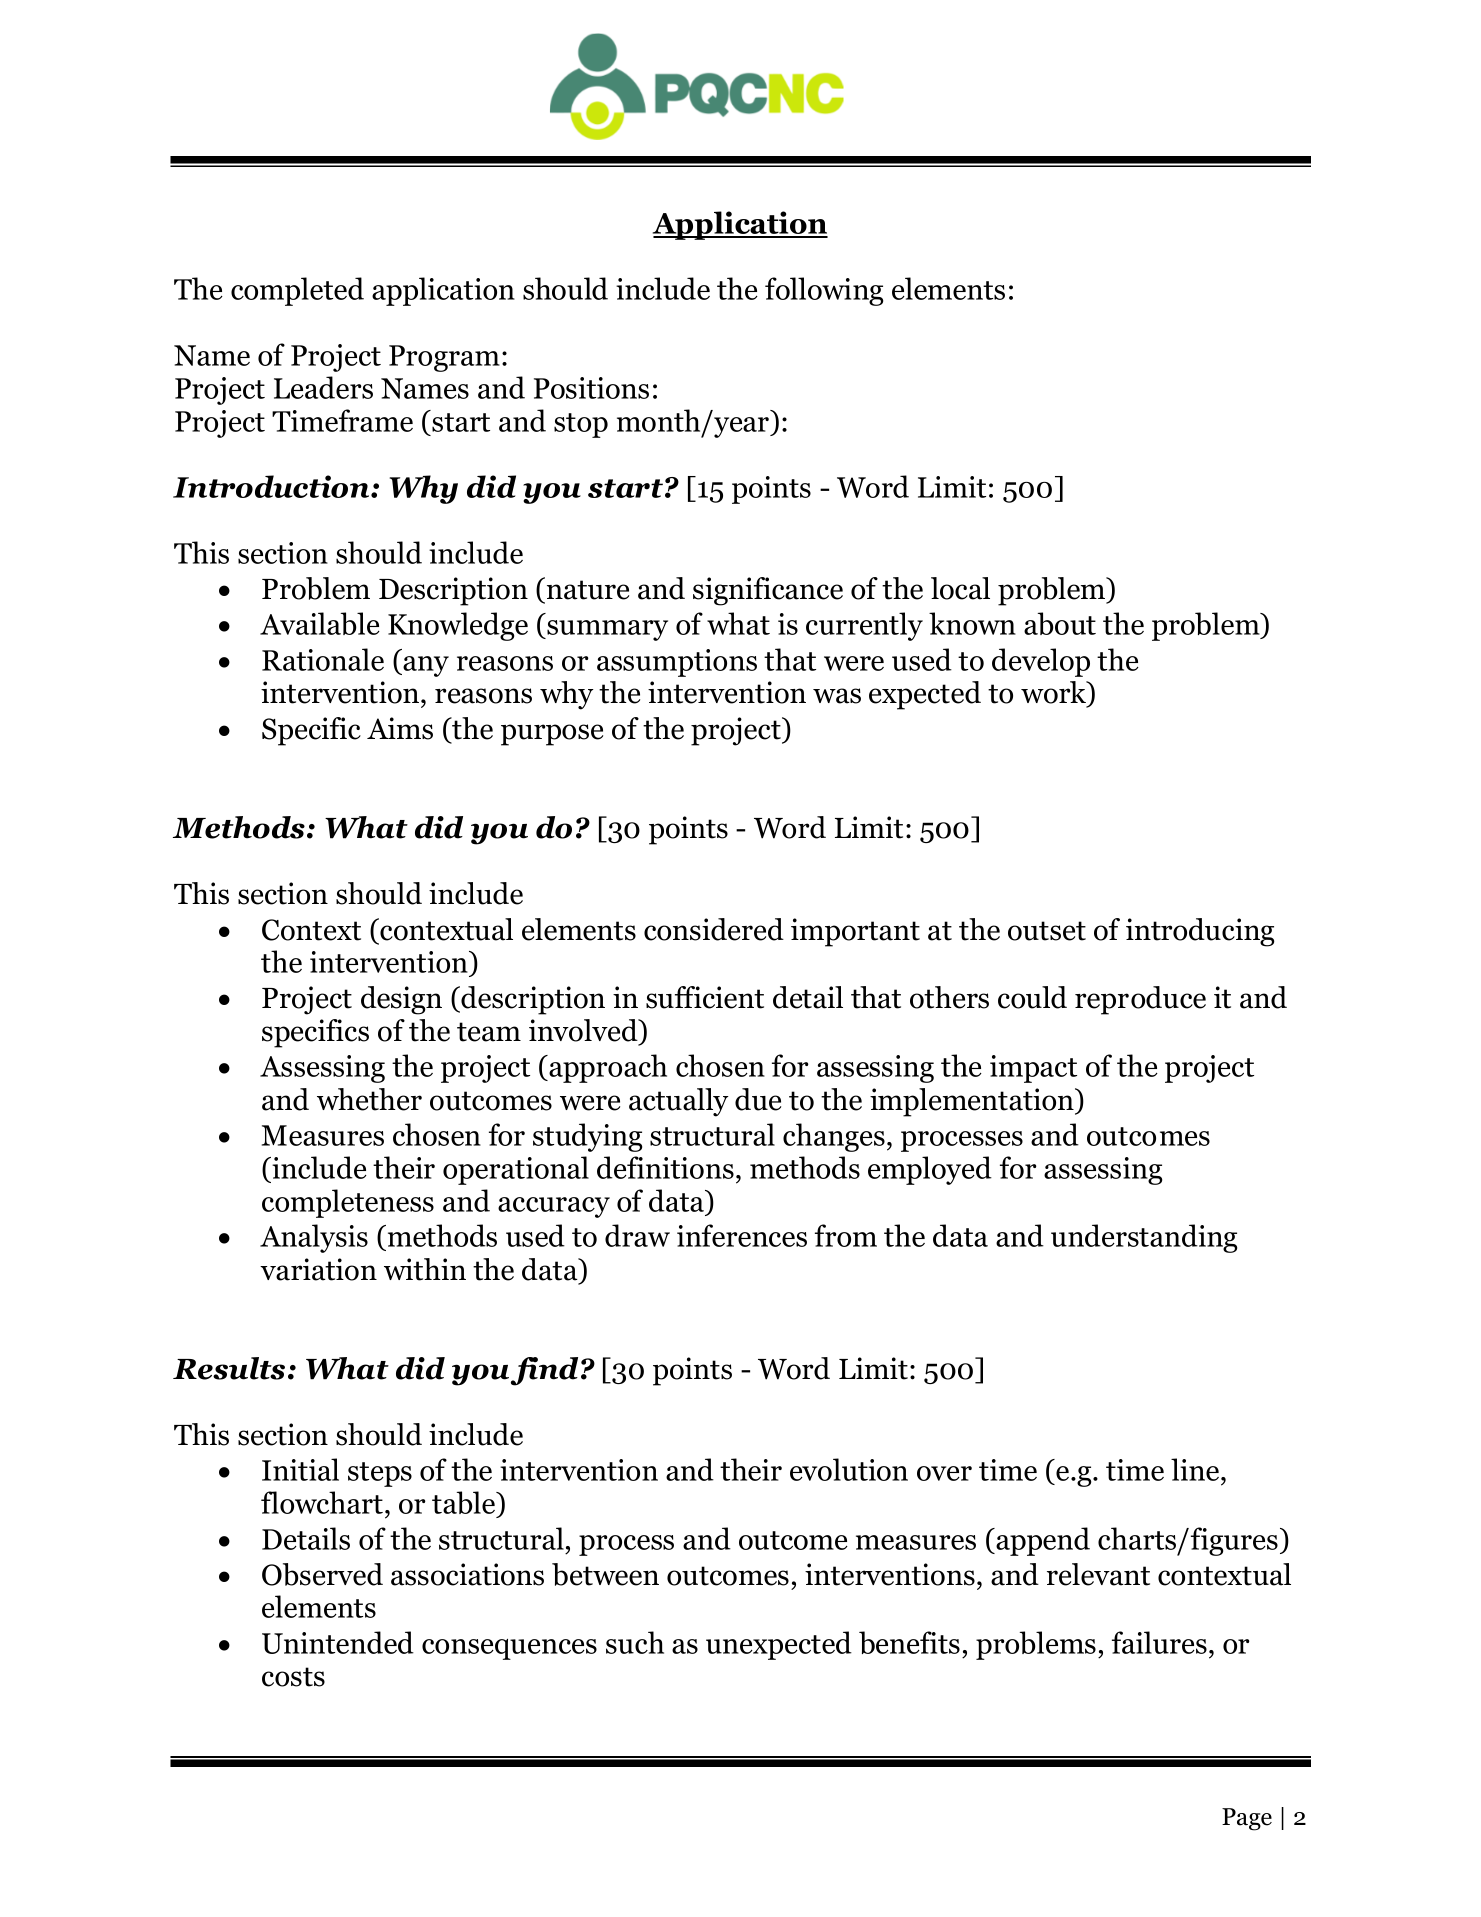 The height and width of the screenshot is (1917, 1481). I want to click on reproduce, so click(1140, 1000).
